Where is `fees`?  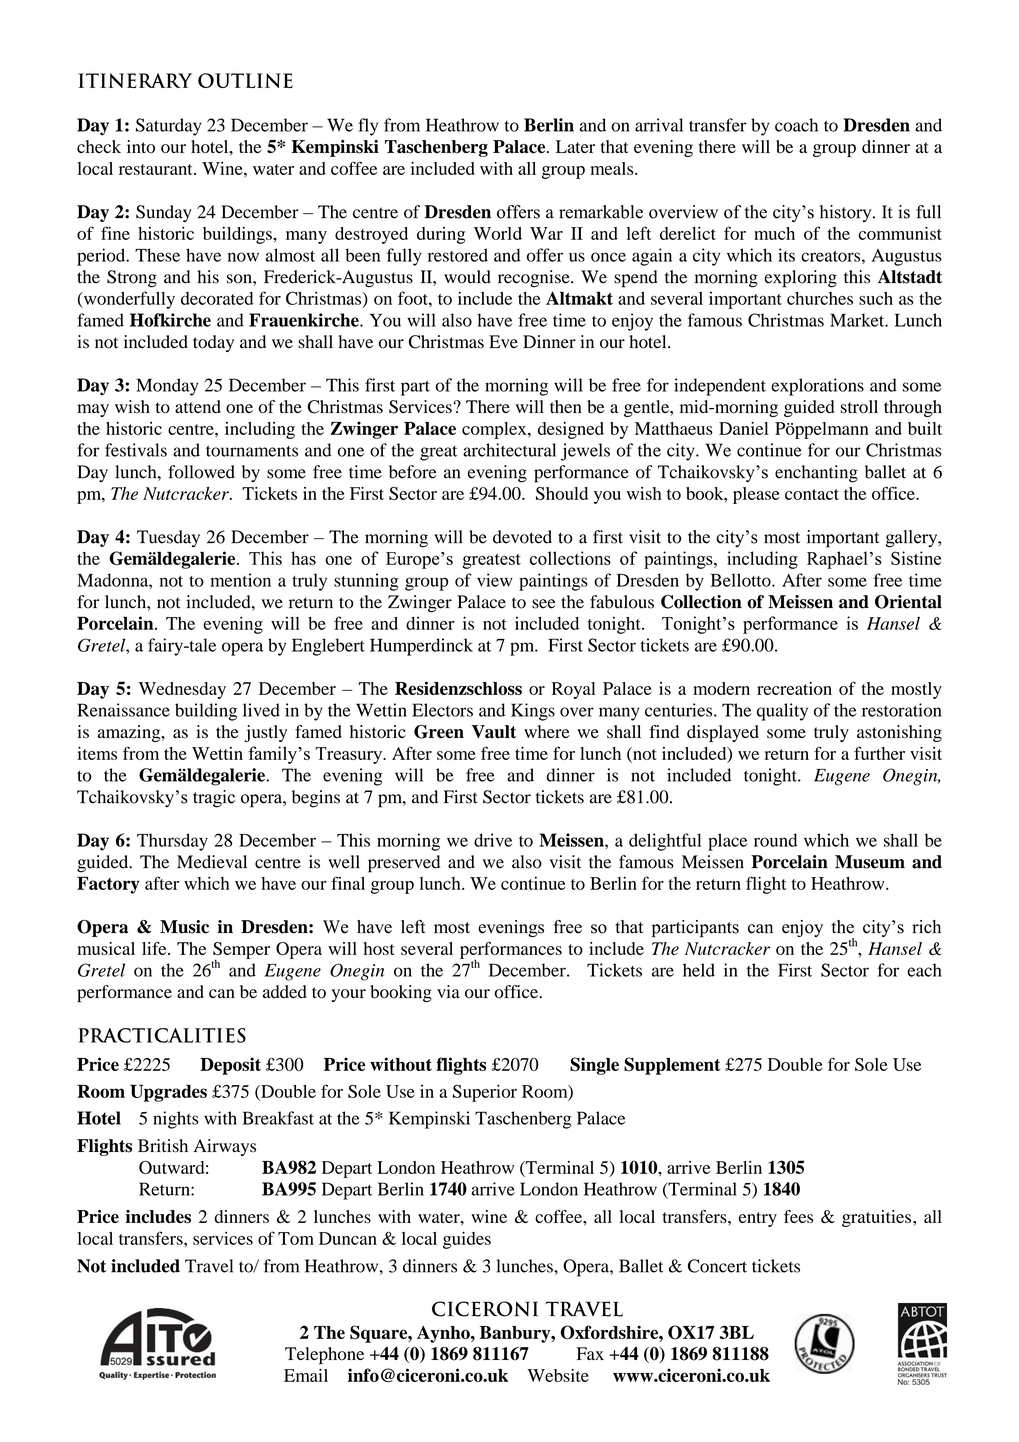
fees is located at coordinates (798, 1216).
